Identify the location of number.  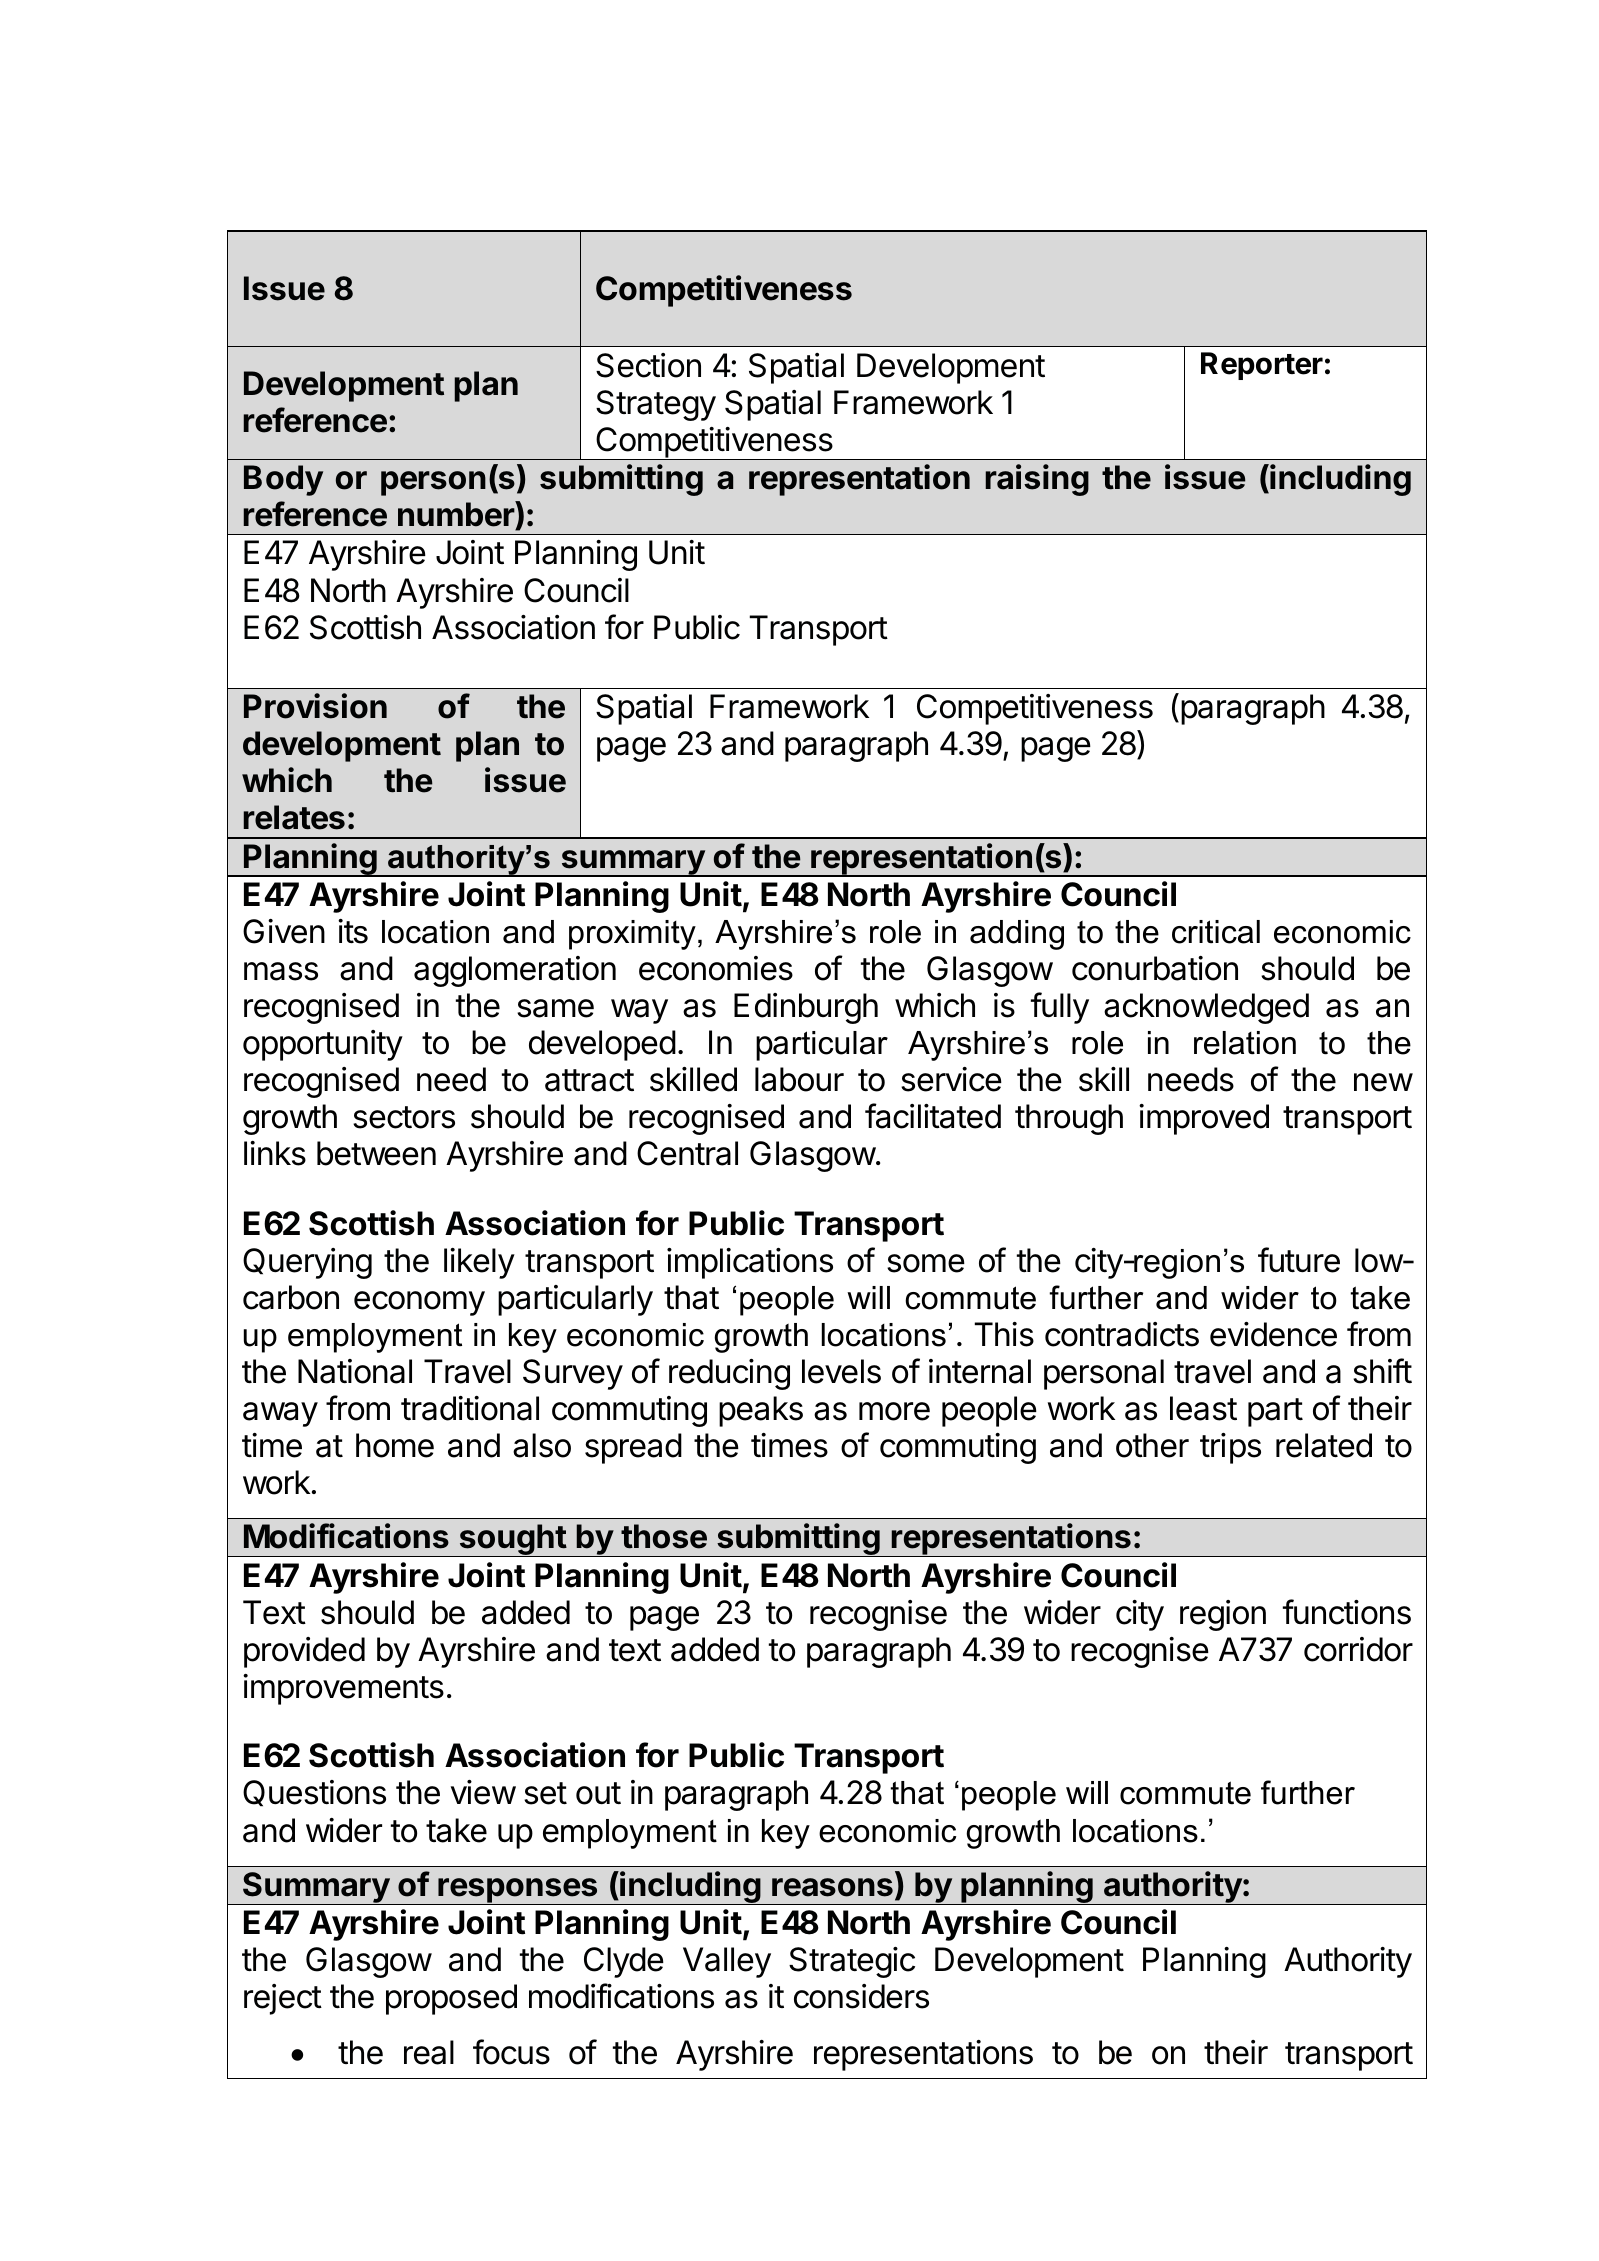
(457, 515).
